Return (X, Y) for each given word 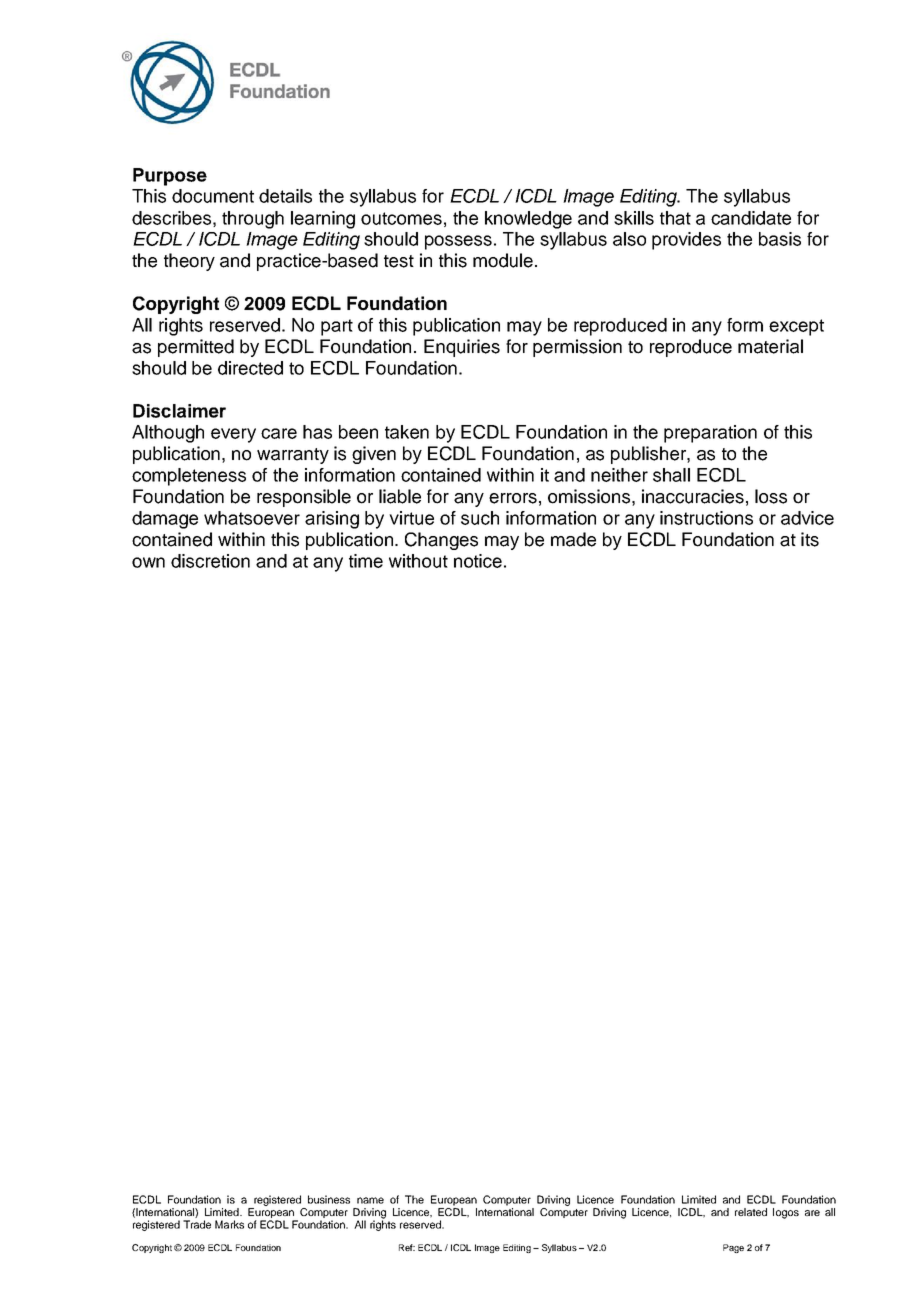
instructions (706, 518)
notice (478, 561)
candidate (751, 218)
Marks (229, 1224)
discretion (210, 561)
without (418, 561)
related (751, 1212)
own (148, 562)
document (213, 196)
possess (458, 242)
